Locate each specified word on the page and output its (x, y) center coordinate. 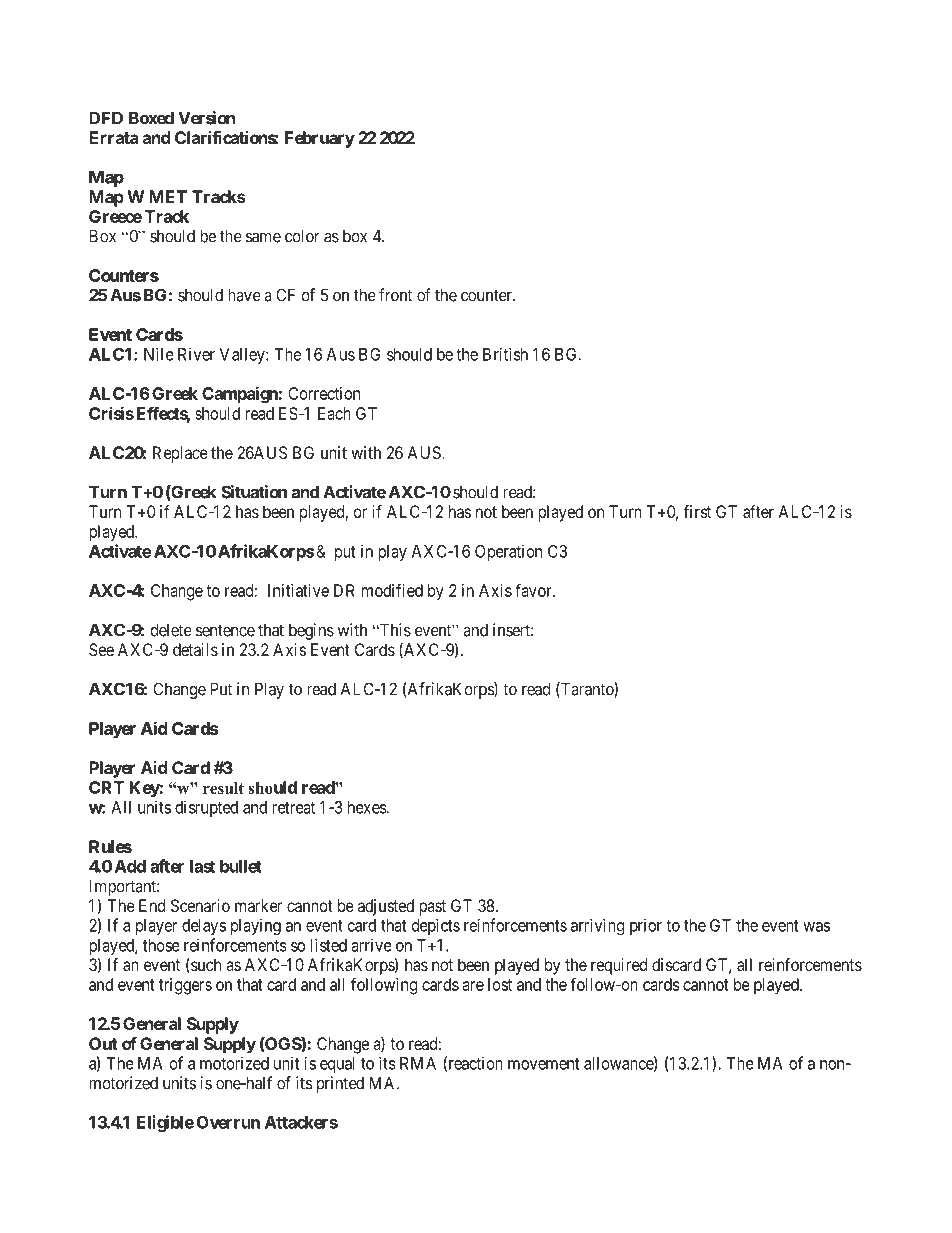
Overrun (228, 1122)
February (320, 139)
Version (206, 118)
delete (171, 630)
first (697, 511)
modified (392, 590)
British (505, 354)
